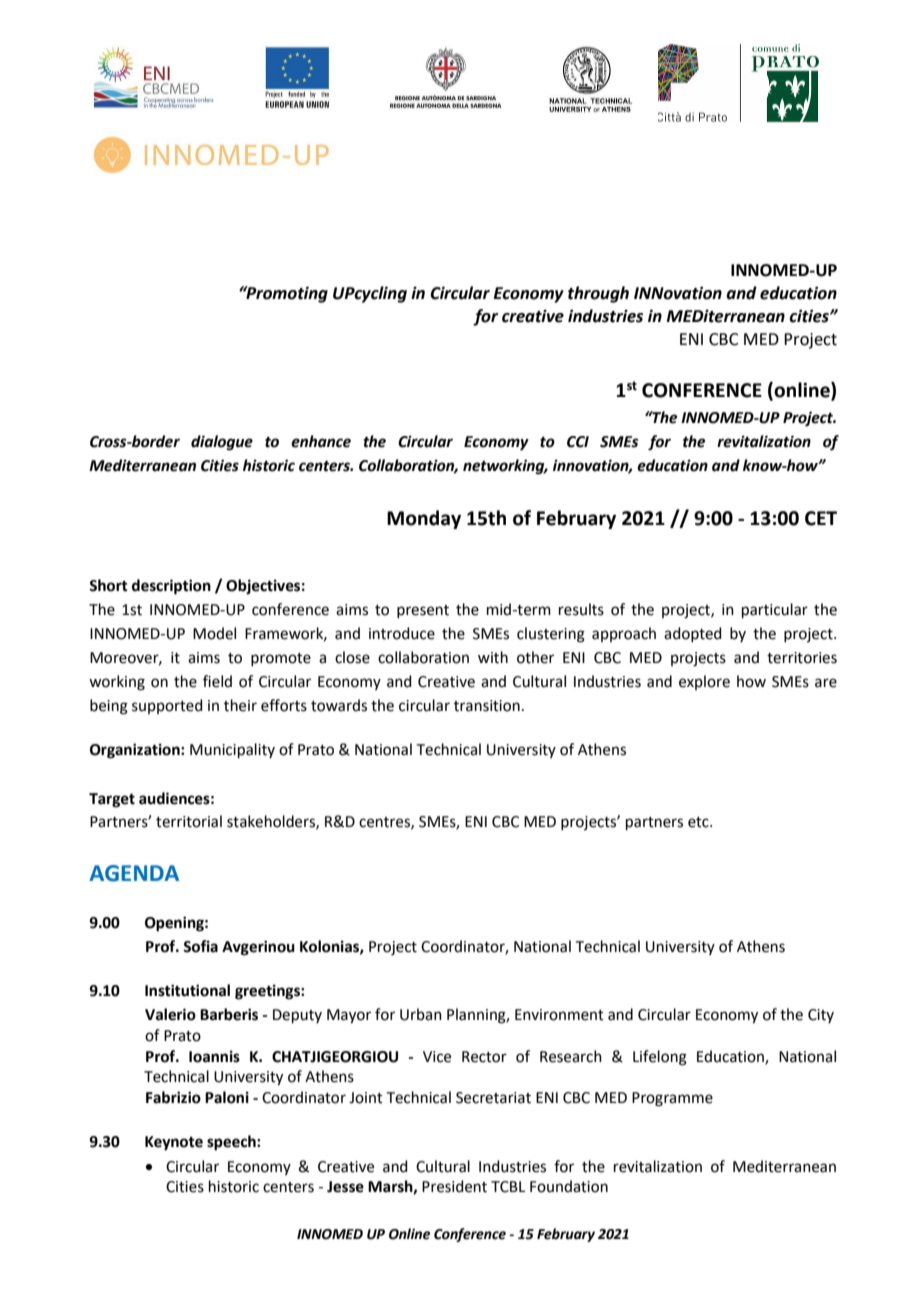  What do you see at coordinates (454, 1186) in the screenshot?
I see `President` at bounding box center [454, 1186].
